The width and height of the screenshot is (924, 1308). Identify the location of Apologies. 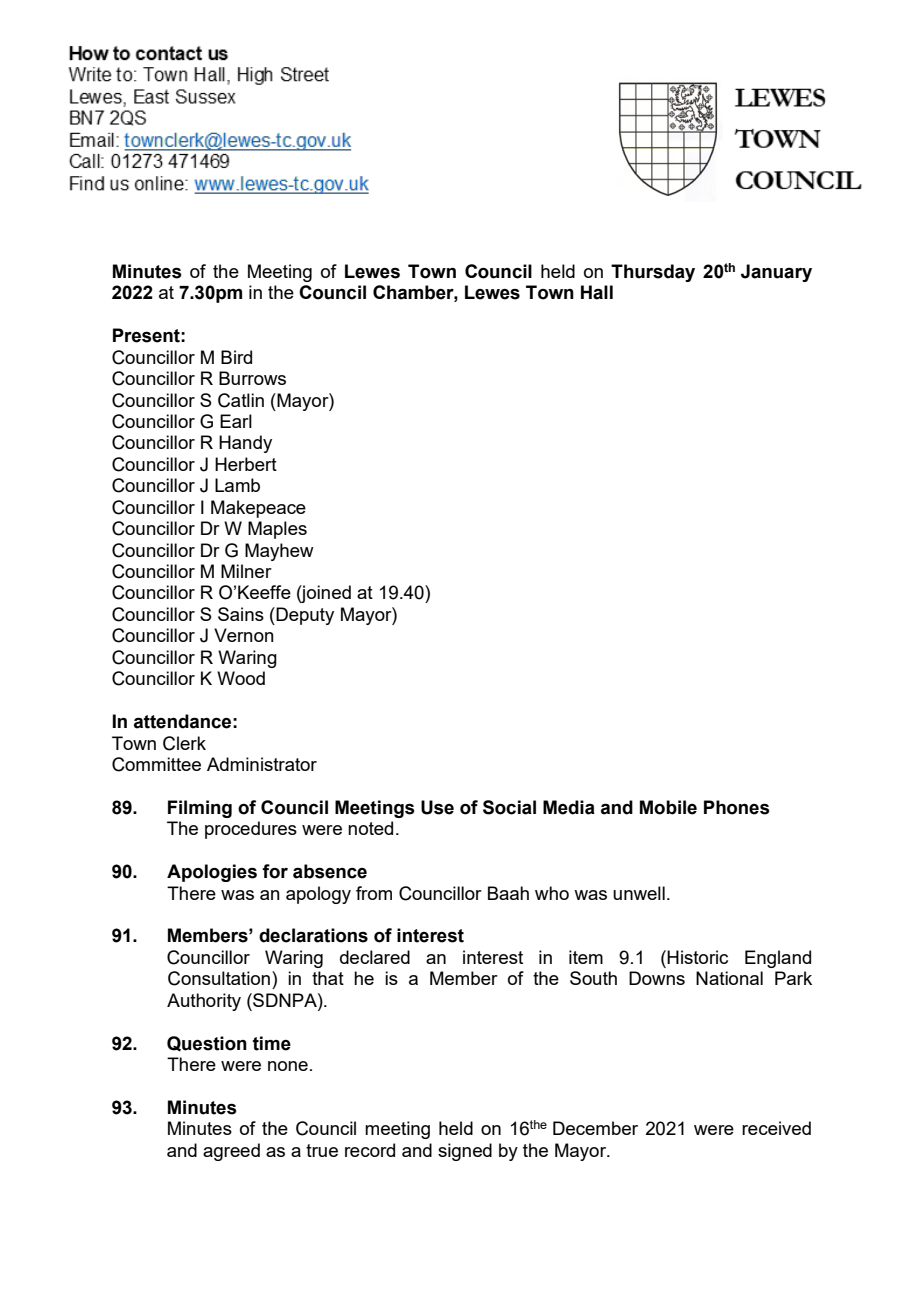
(212, 873).
